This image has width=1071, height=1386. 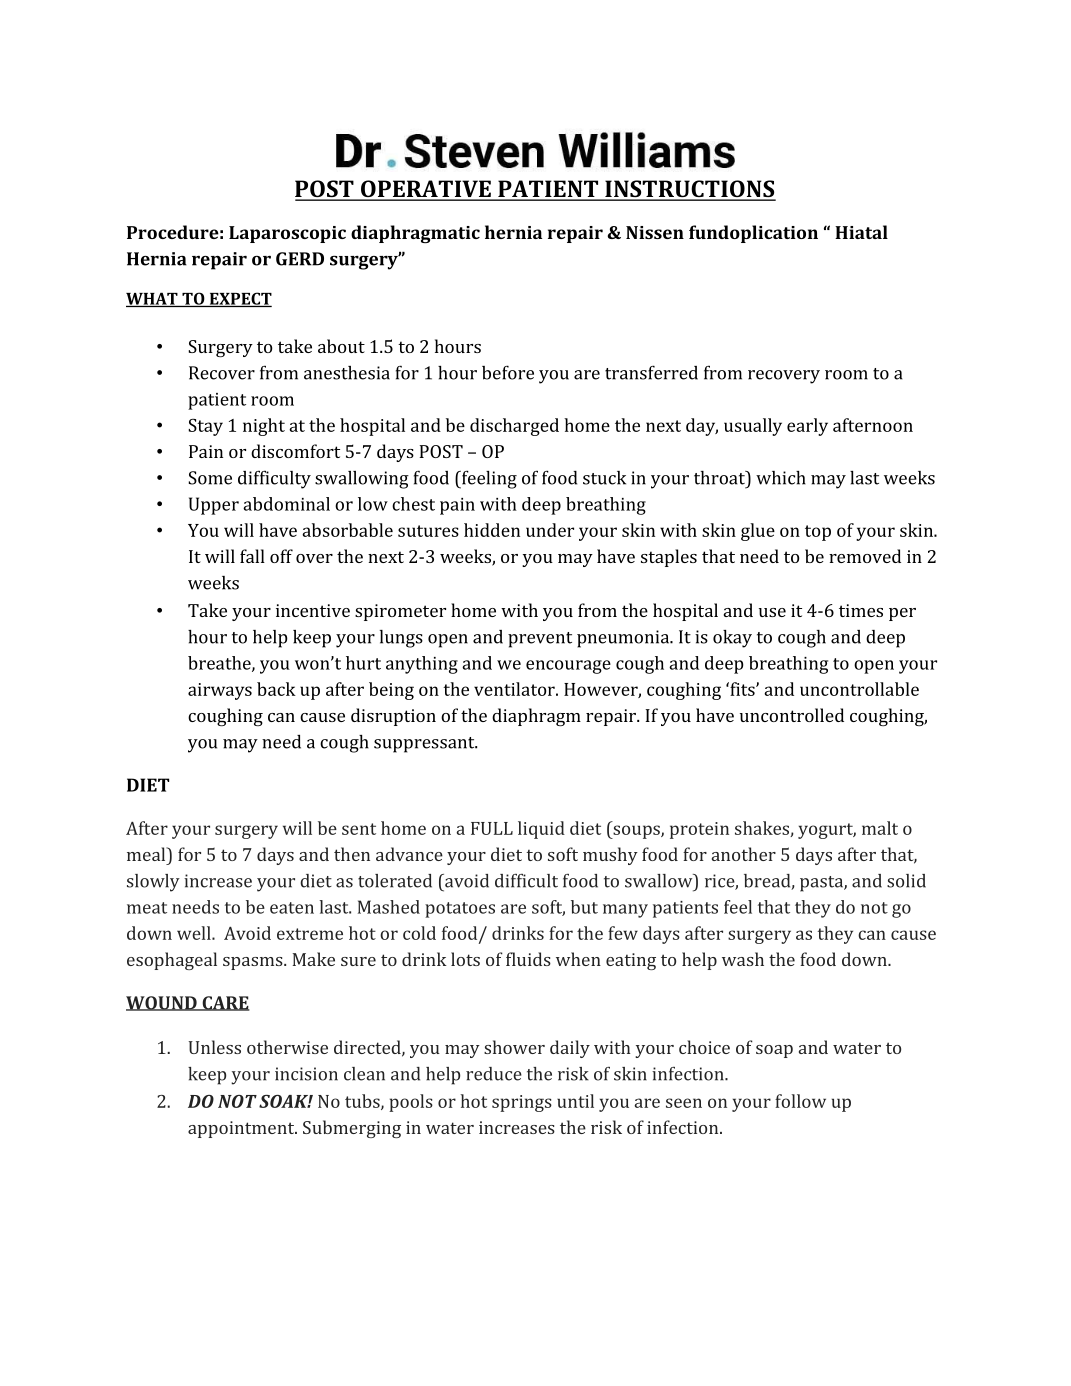 I want to click on OPERATIVE, so click(x=425, y=190).
